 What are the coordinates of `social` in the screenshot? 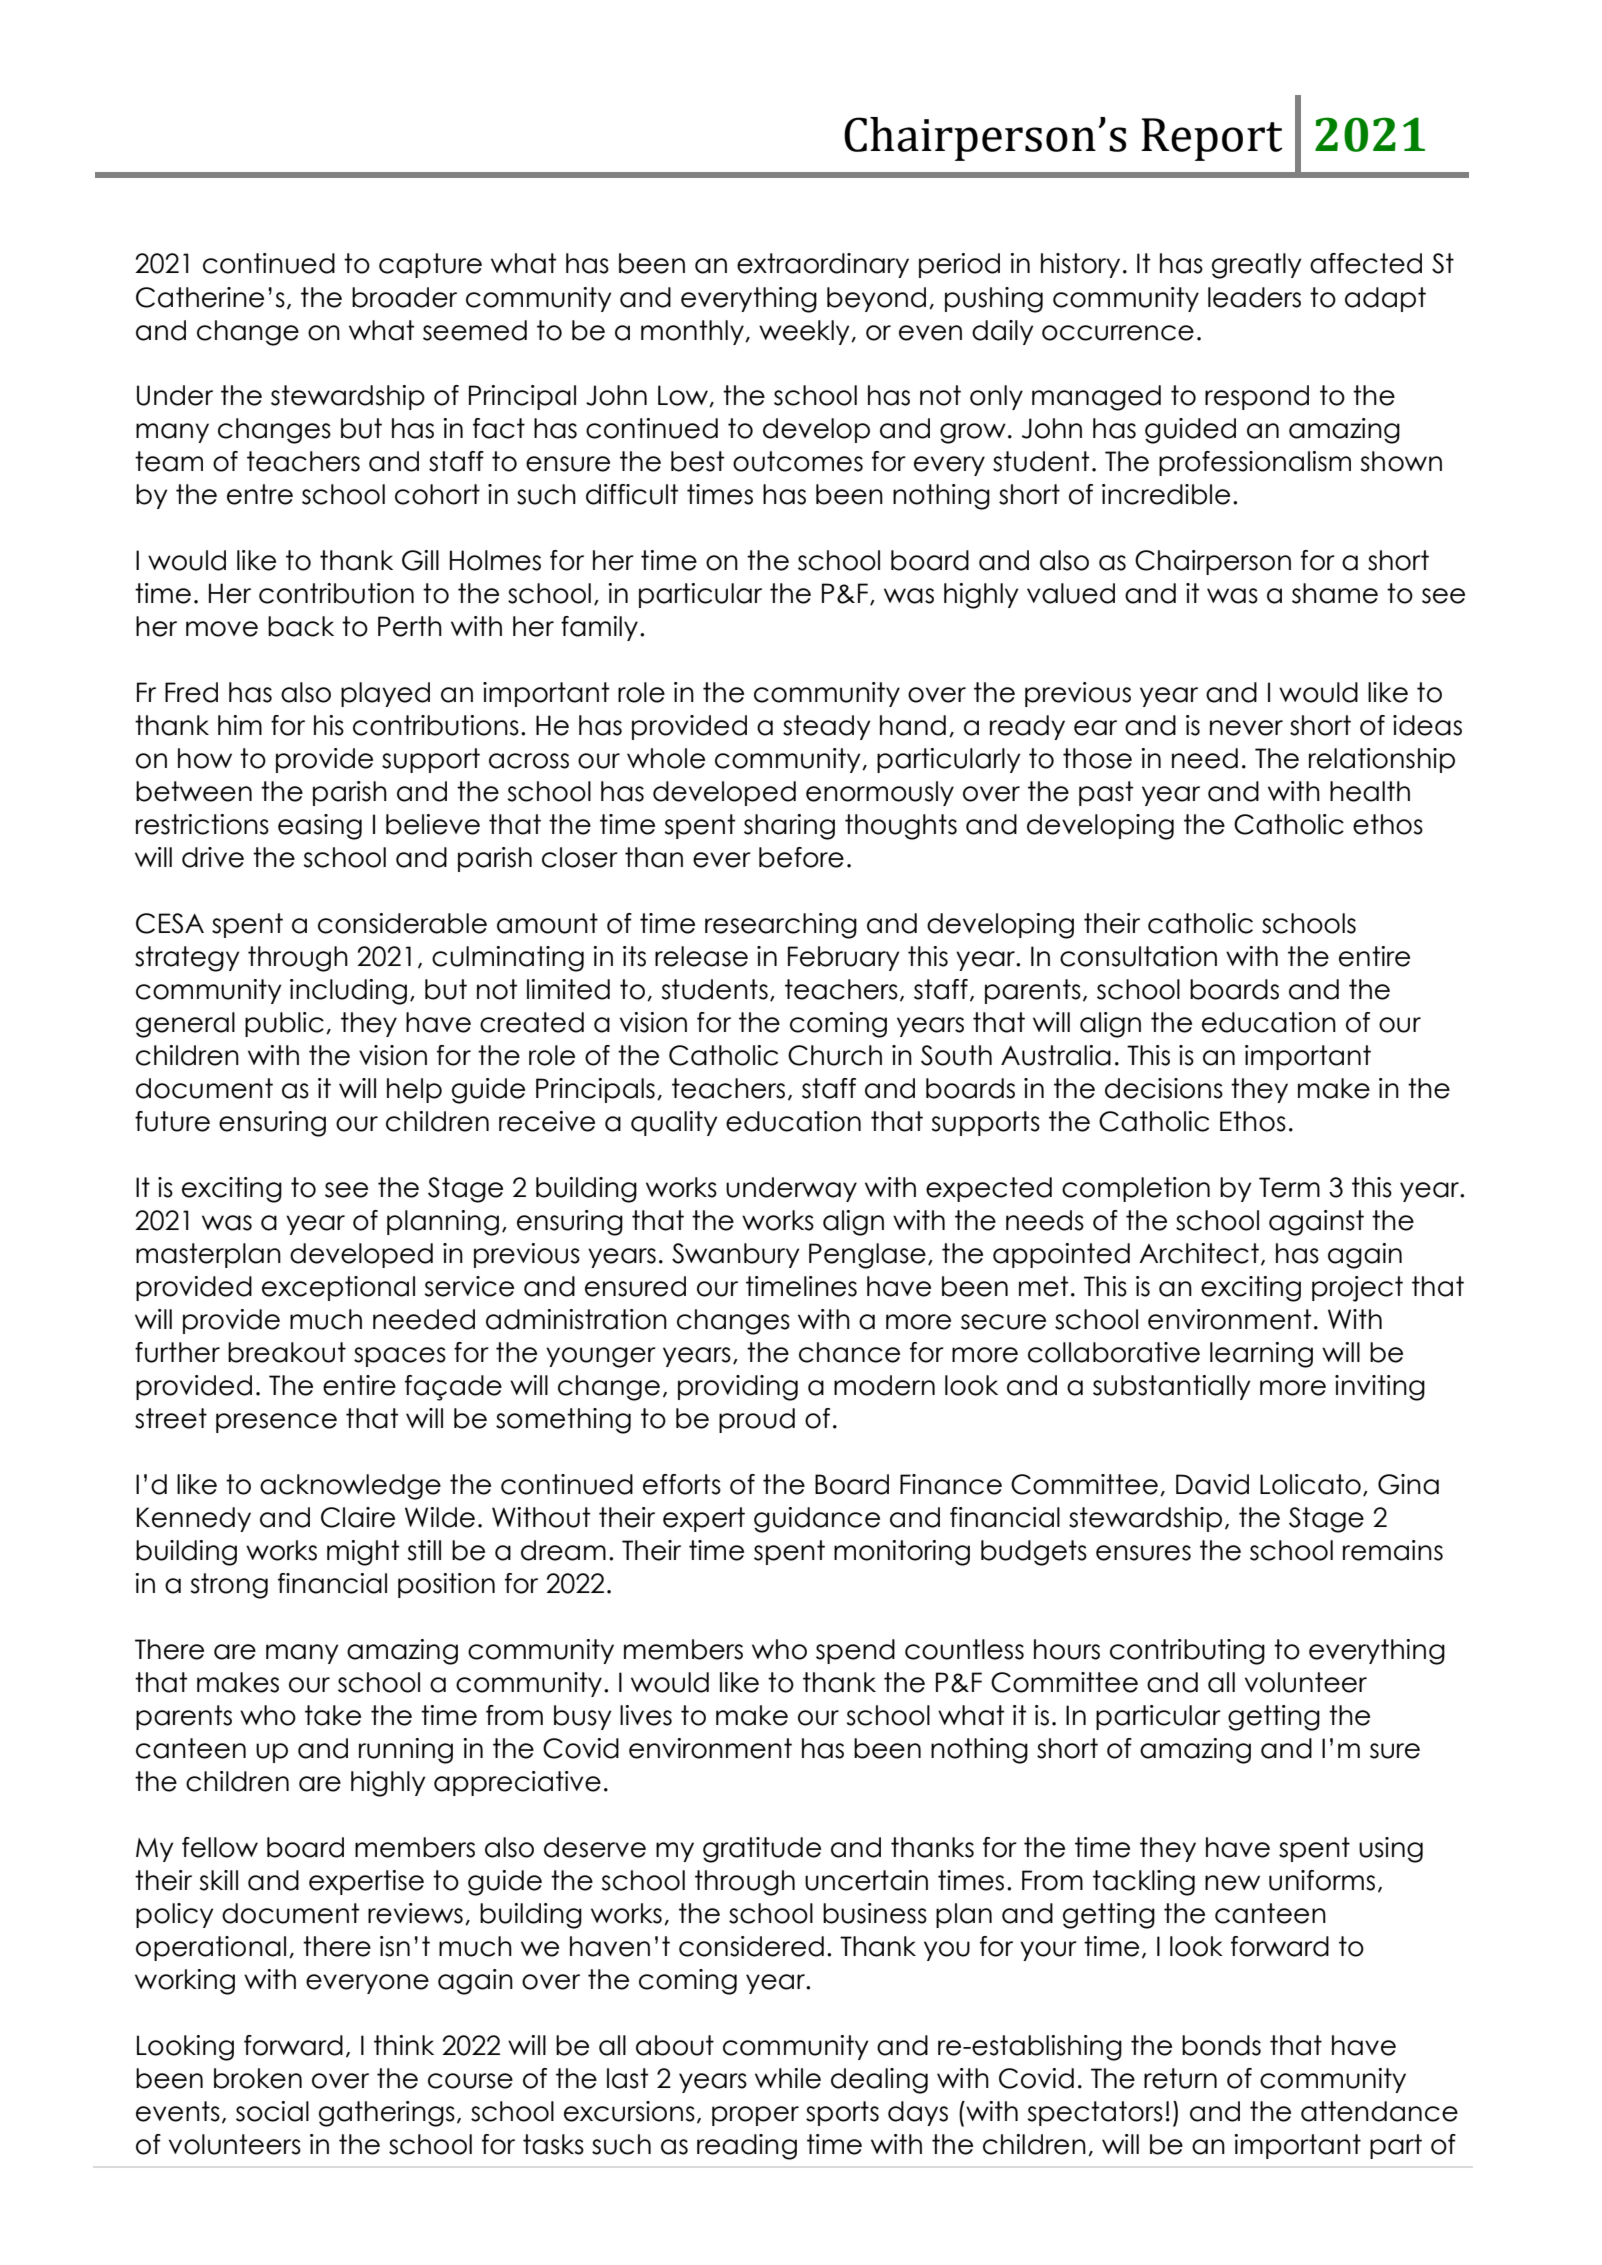 It's located at (272, 2111).
